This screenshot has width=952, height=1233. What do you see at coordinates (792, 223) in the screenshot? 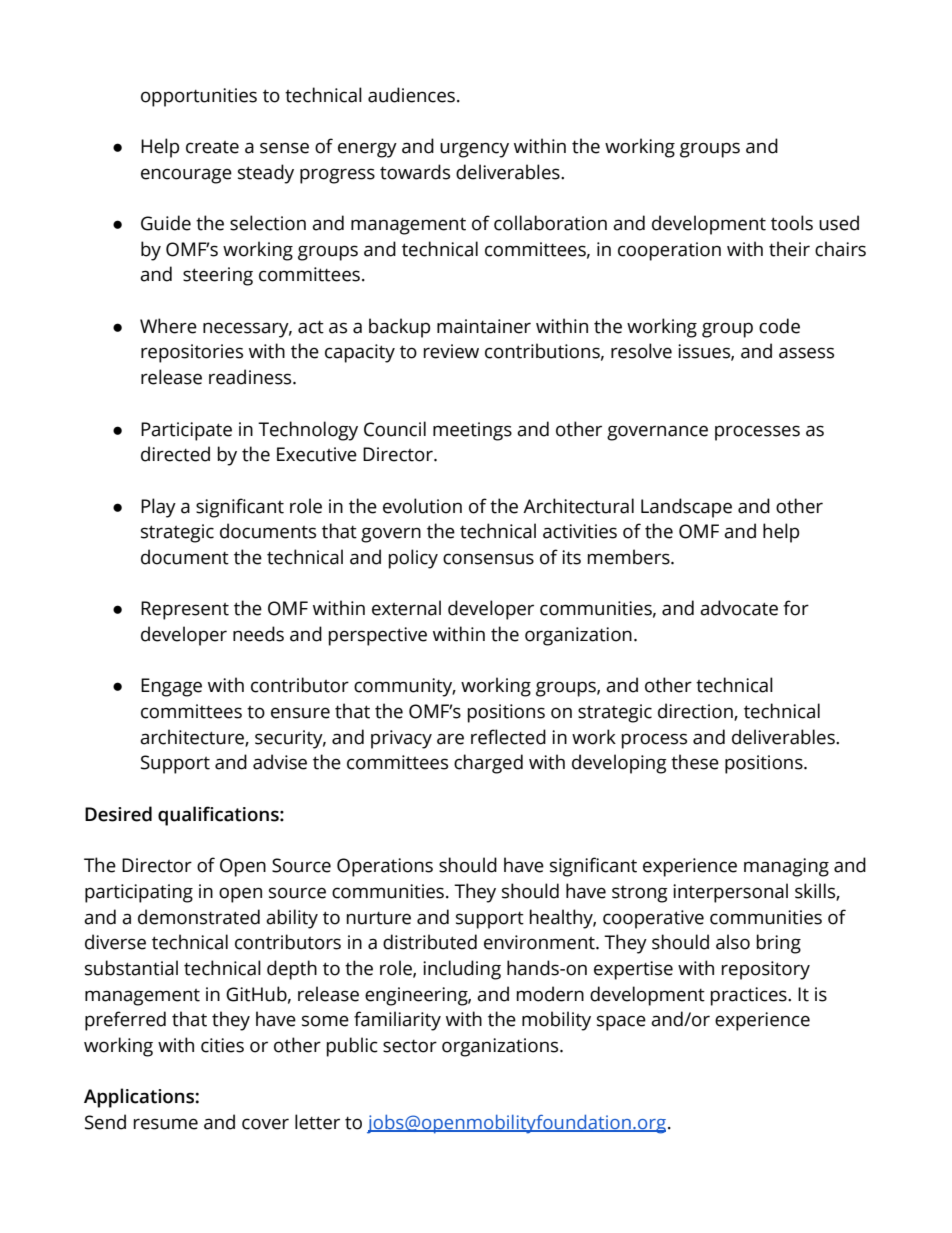
I see `tools` at bounding box center [792, 223].
